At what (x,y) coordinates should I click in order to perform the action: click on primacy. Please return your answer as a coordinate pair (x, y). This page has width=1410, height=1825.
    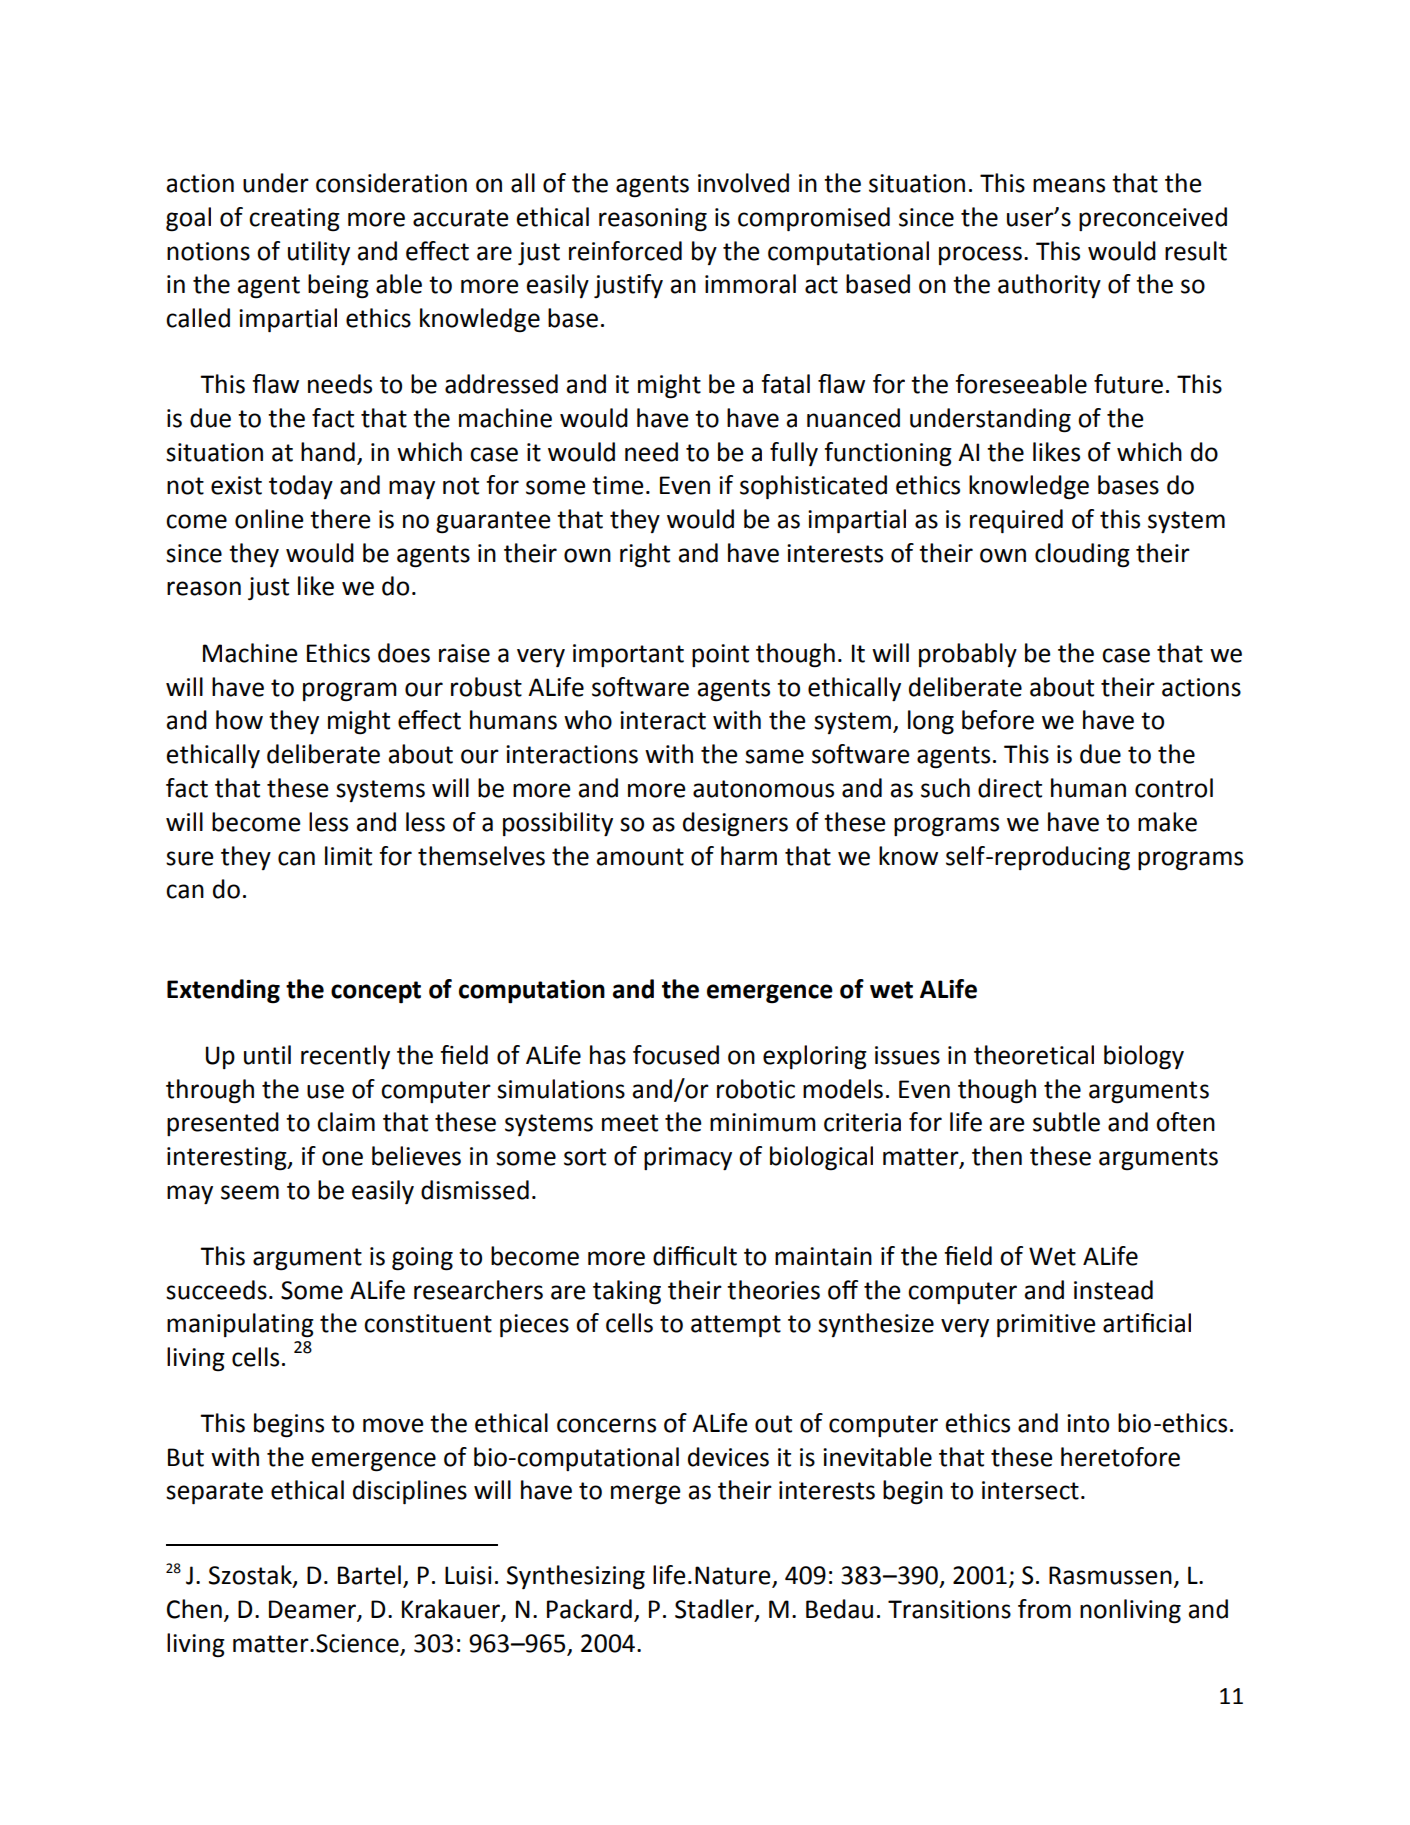
    Looking at the image, I should click on (688, 1159).
